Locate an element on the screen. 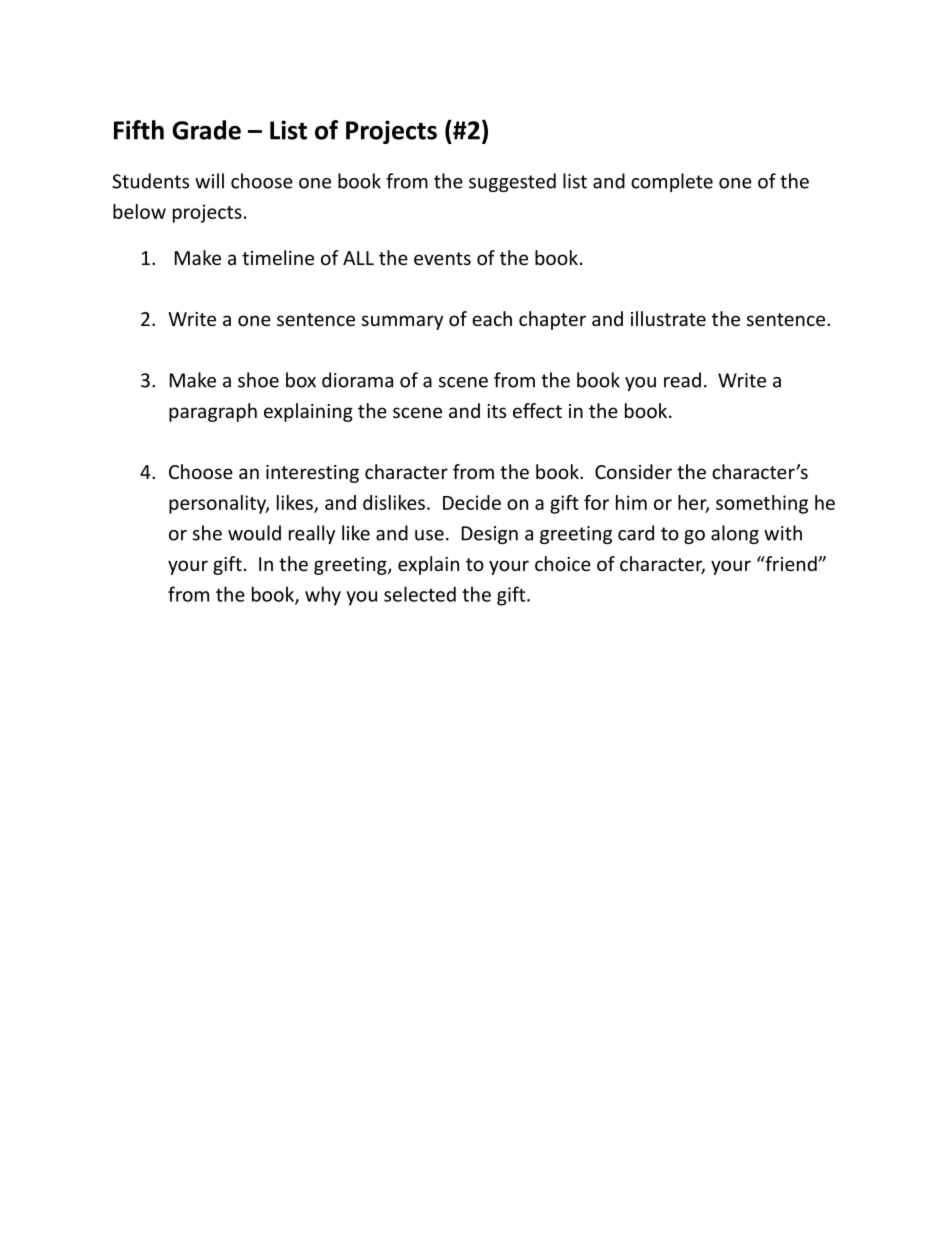 The width and height of the screenshot is (952, 1233). interesting is located at coordinates (312, 474).
